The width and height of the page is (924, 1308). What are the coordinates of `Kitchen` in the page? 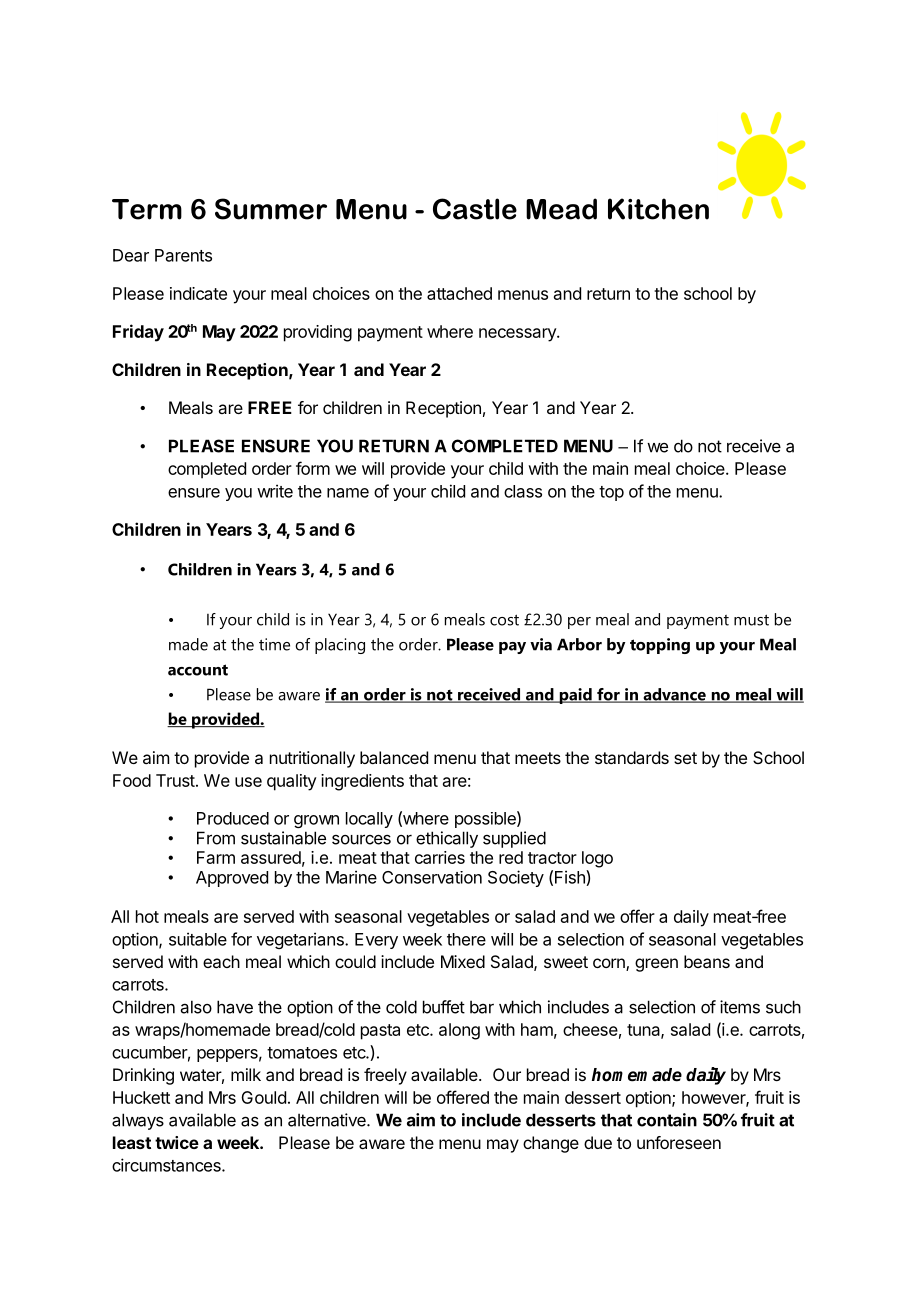 It's located at (658, 209).
